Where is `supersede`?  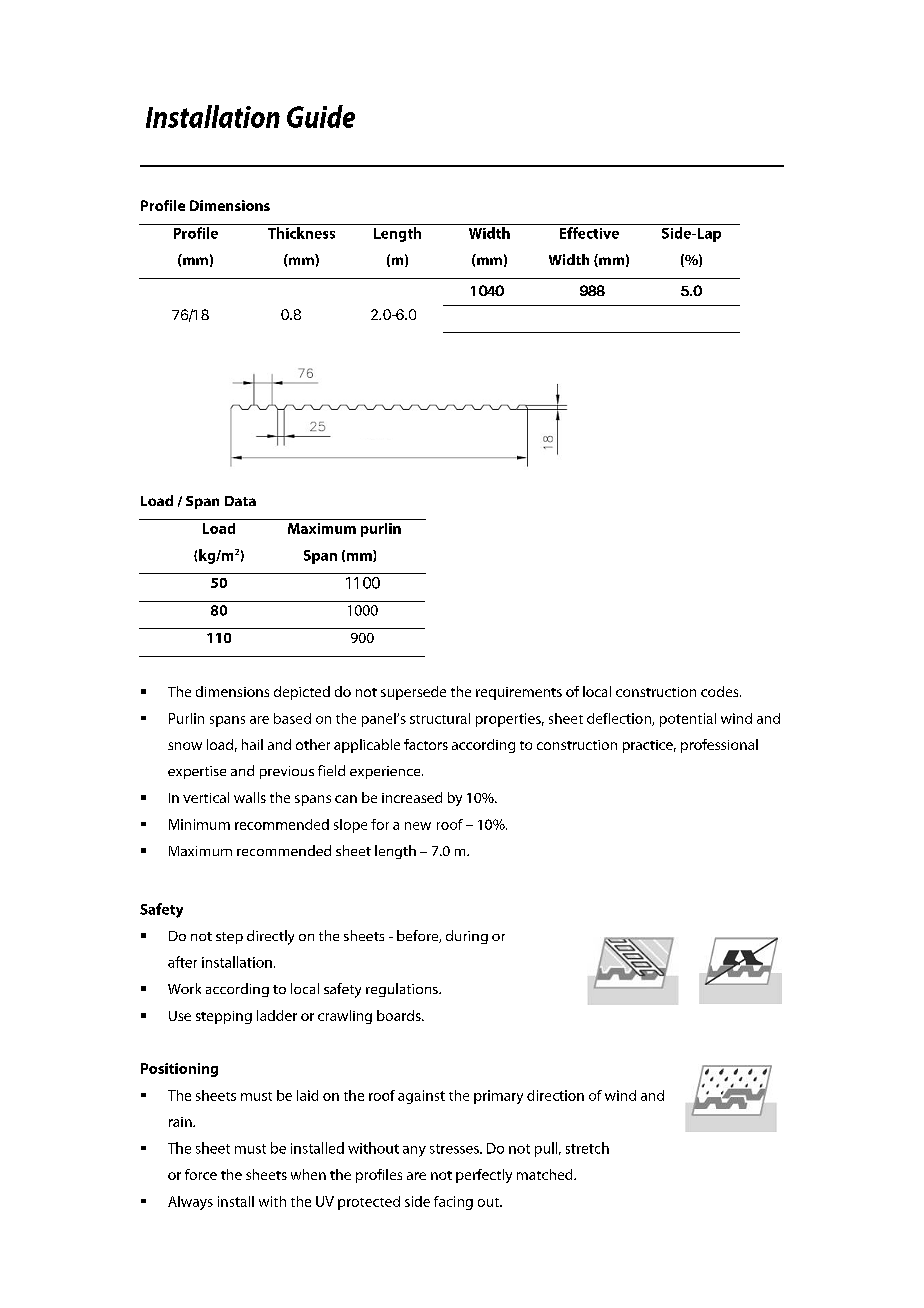
supersede is located at coordinates (413, 693).
